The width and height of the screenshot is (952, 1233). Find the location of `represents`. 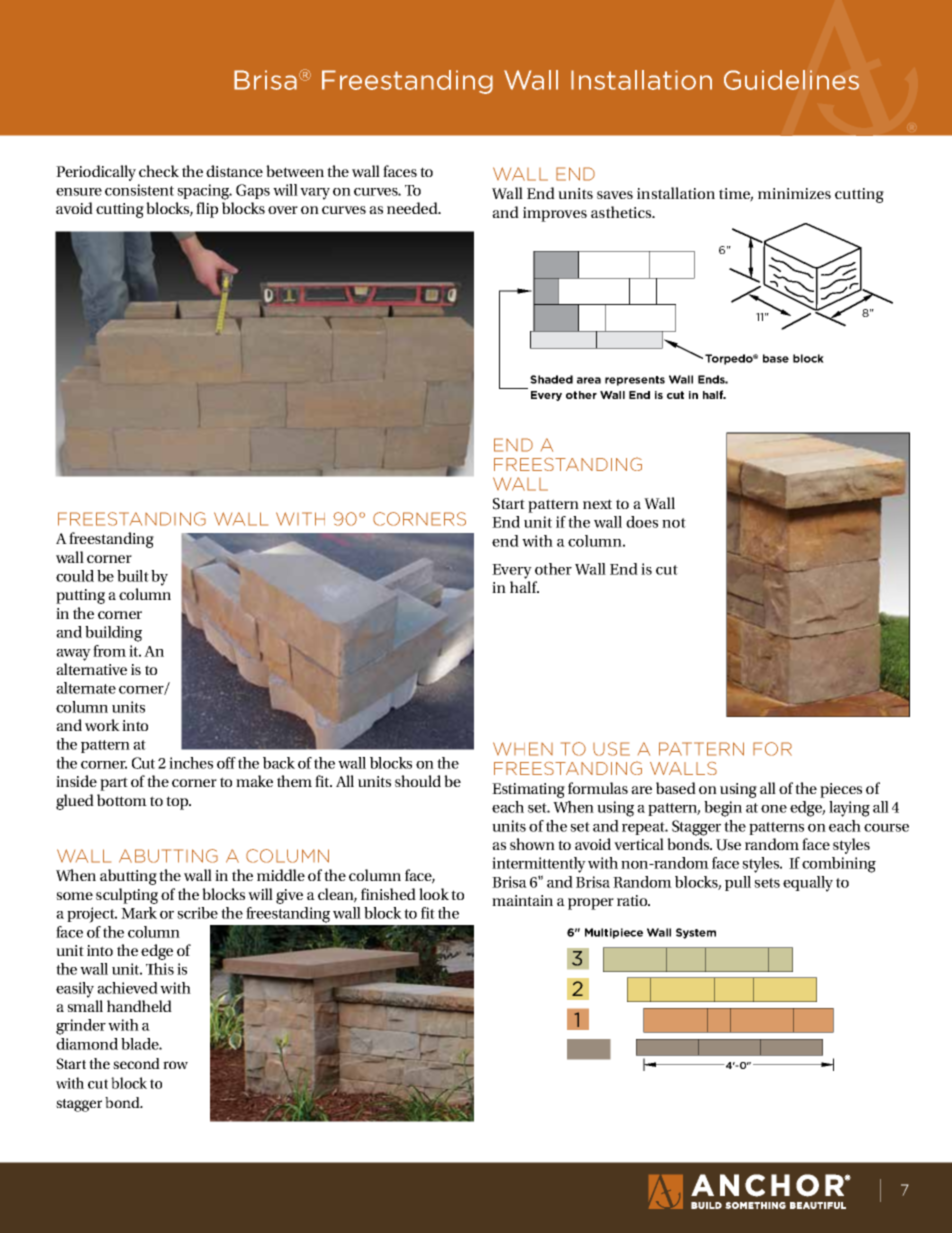

represents is located at coordinates (635, 381).
